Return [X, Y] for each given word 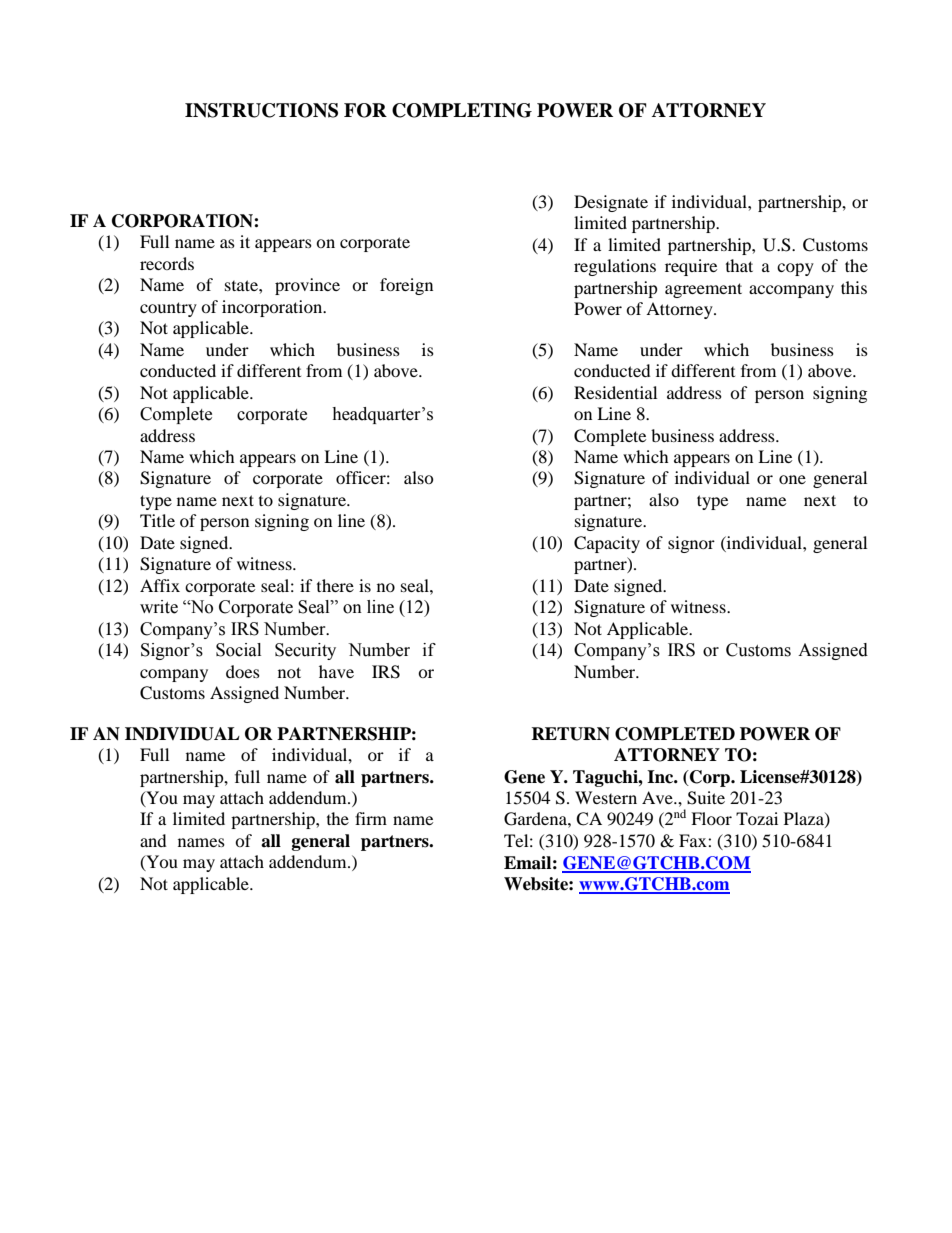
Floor [711, 818]
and [153, 840]
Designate [611, 203]
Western [606, 797]
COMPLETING [462, 110]
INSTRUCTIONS [261, 110]
